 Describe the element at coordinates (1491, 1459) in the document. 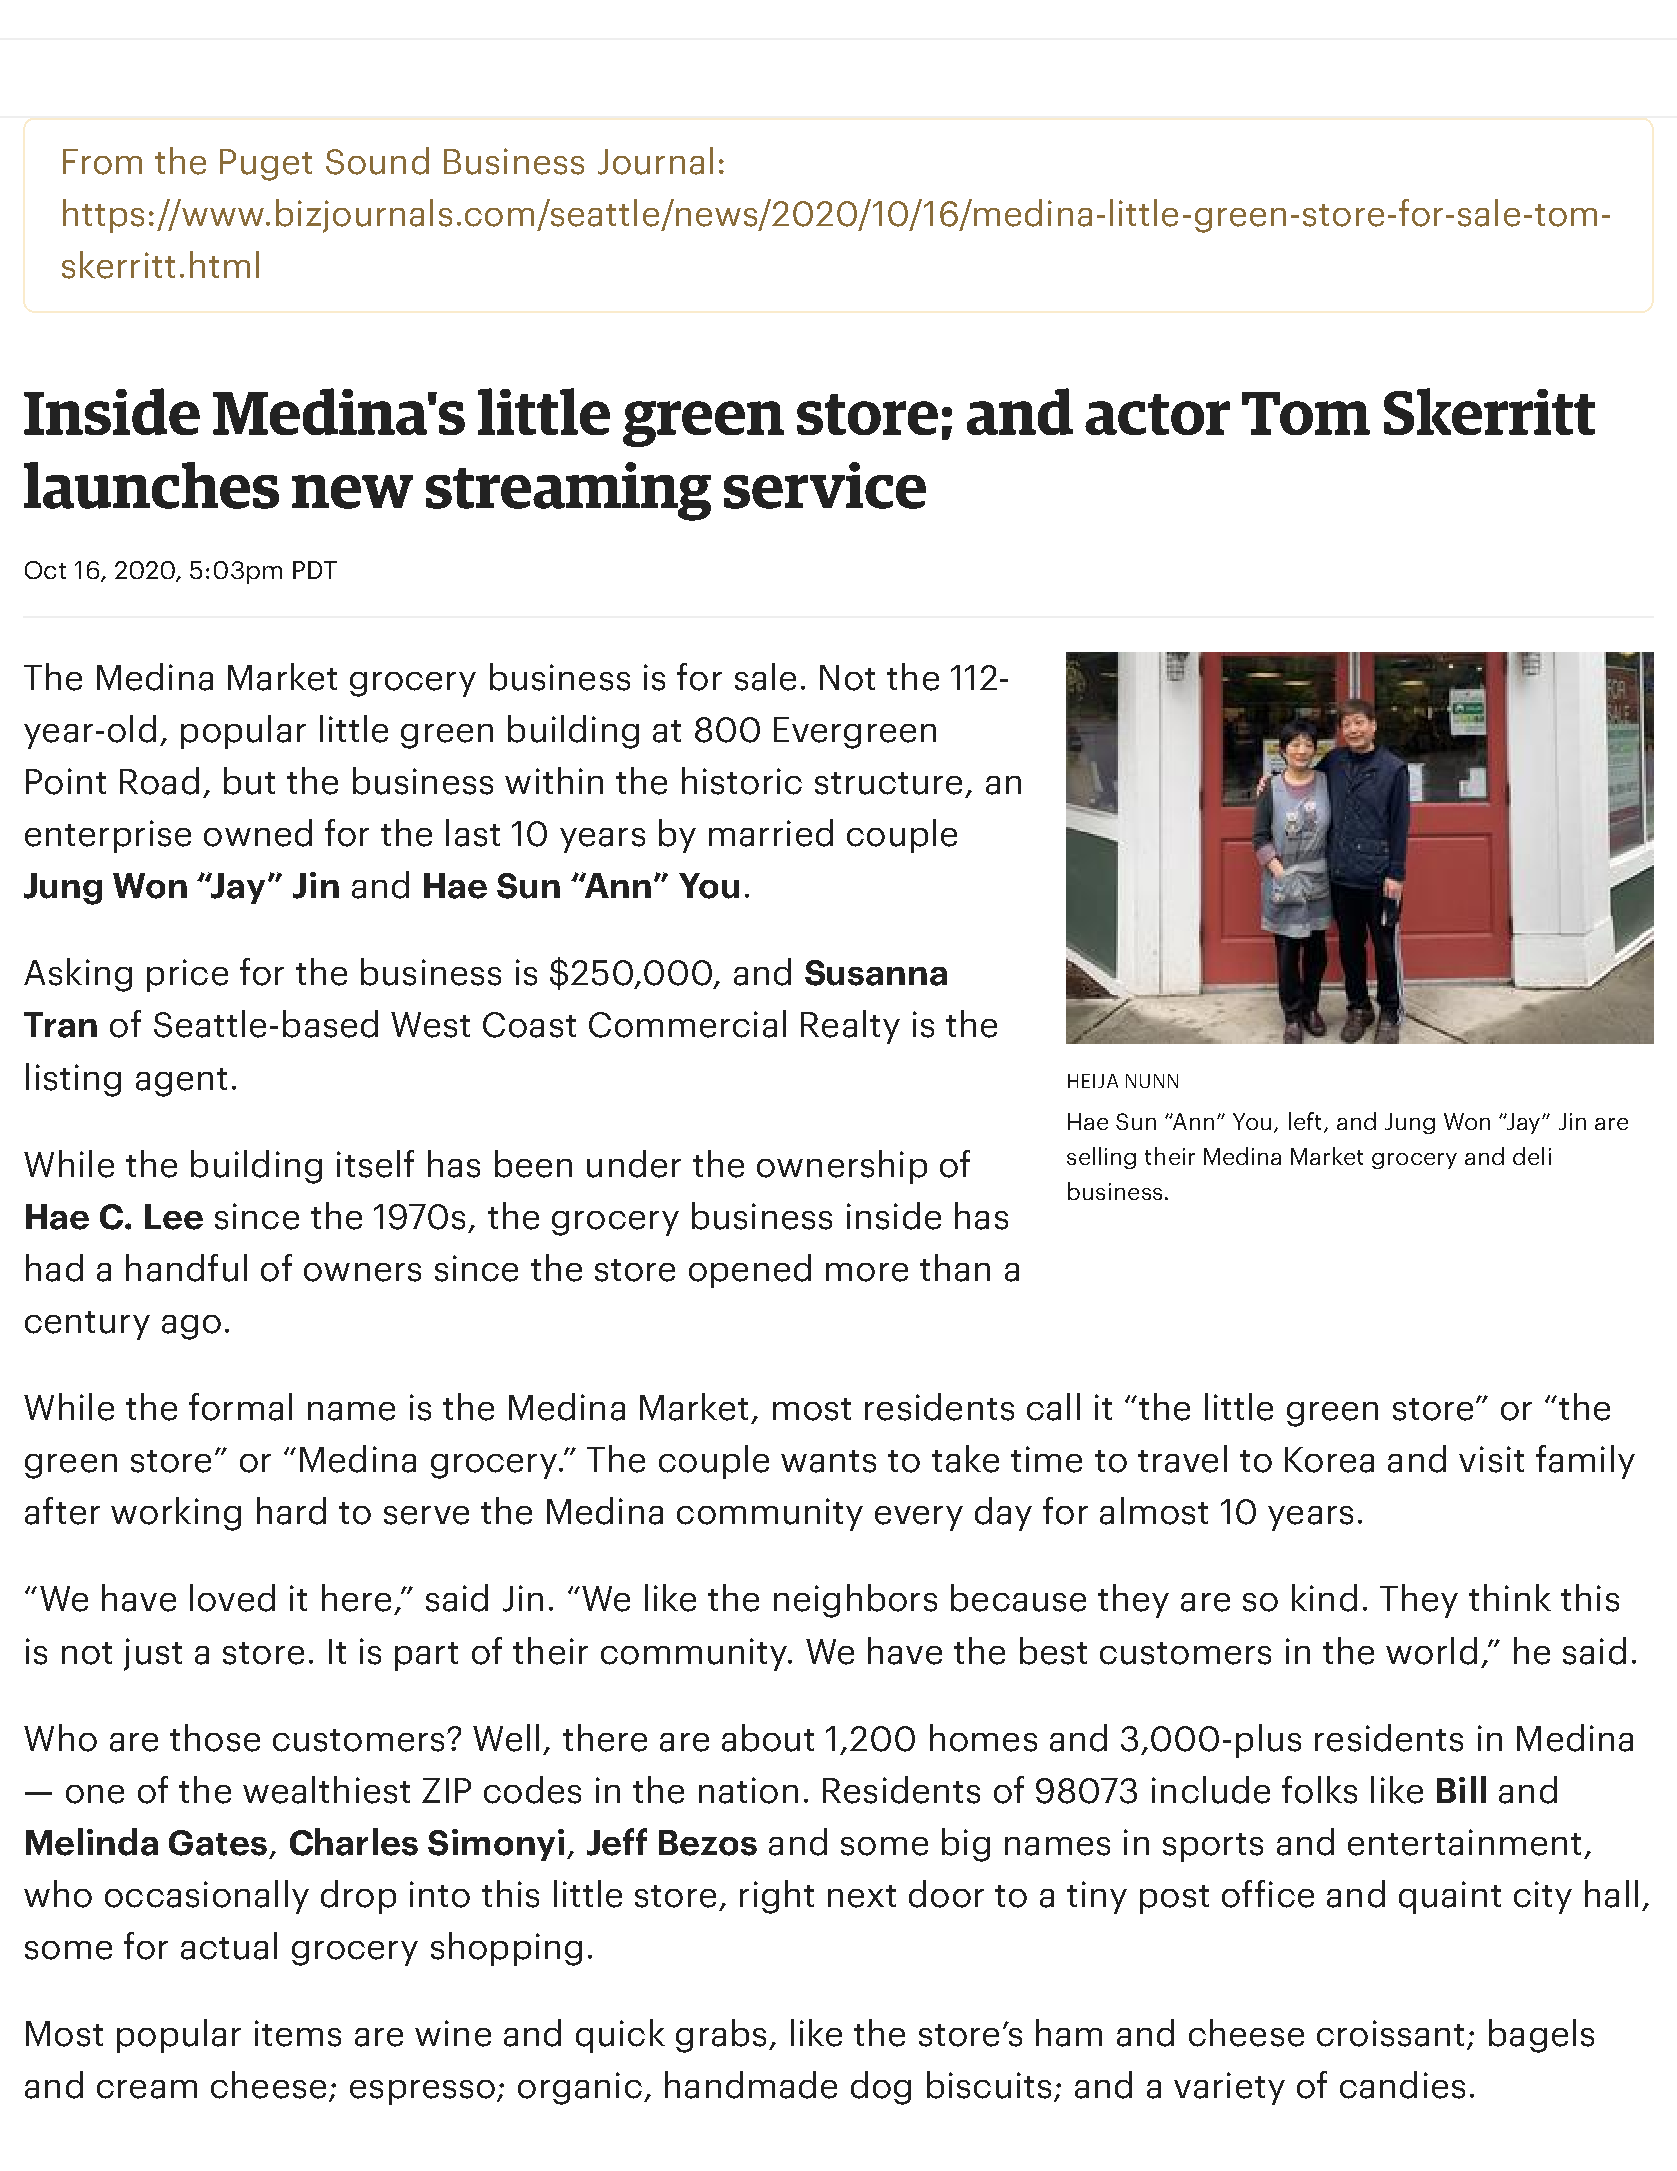

I see `visit` at that location.
